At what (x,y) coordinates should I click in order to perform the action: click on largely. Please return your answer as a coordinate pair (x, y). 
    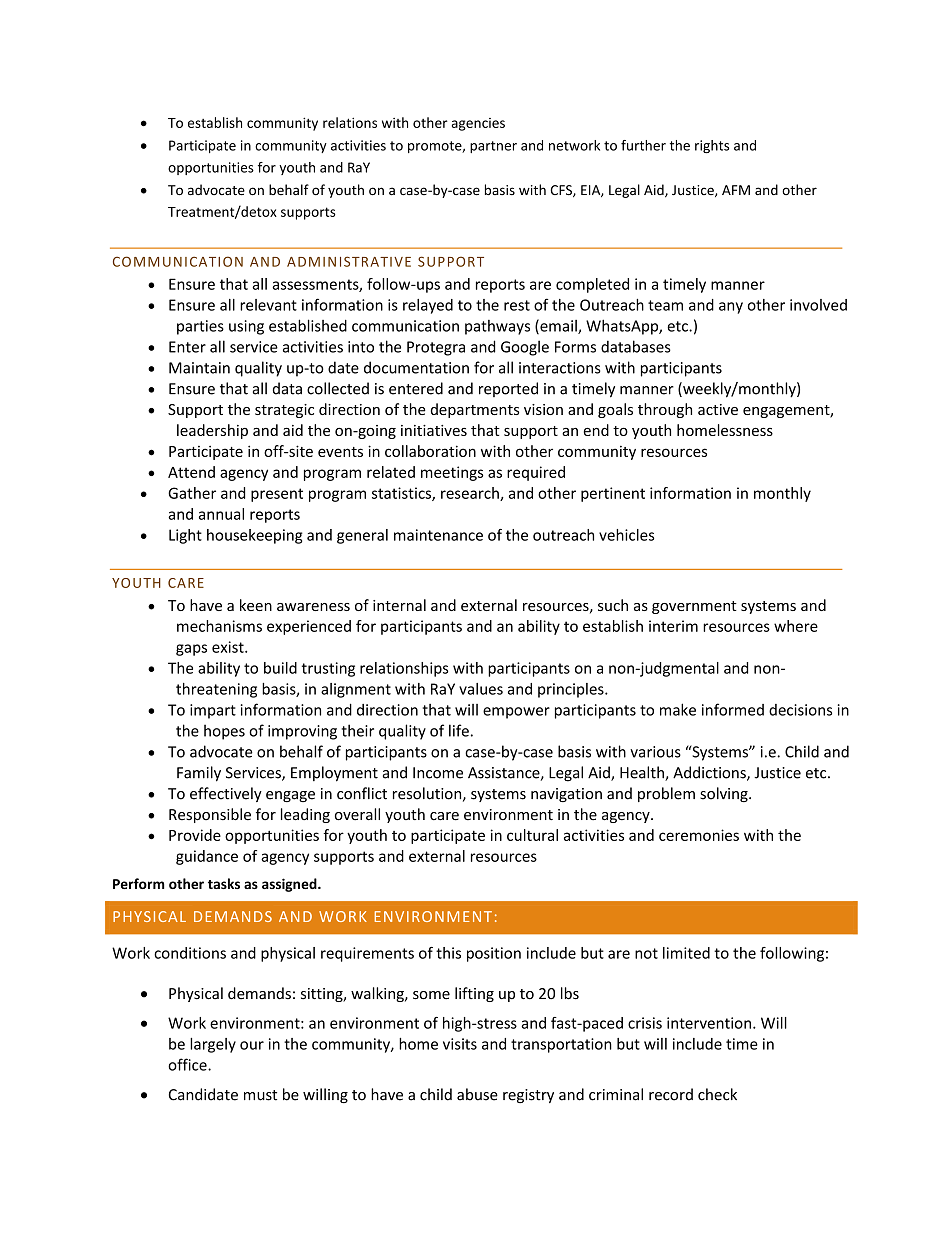
    Looking at the image, I should click on (213, 1045).
